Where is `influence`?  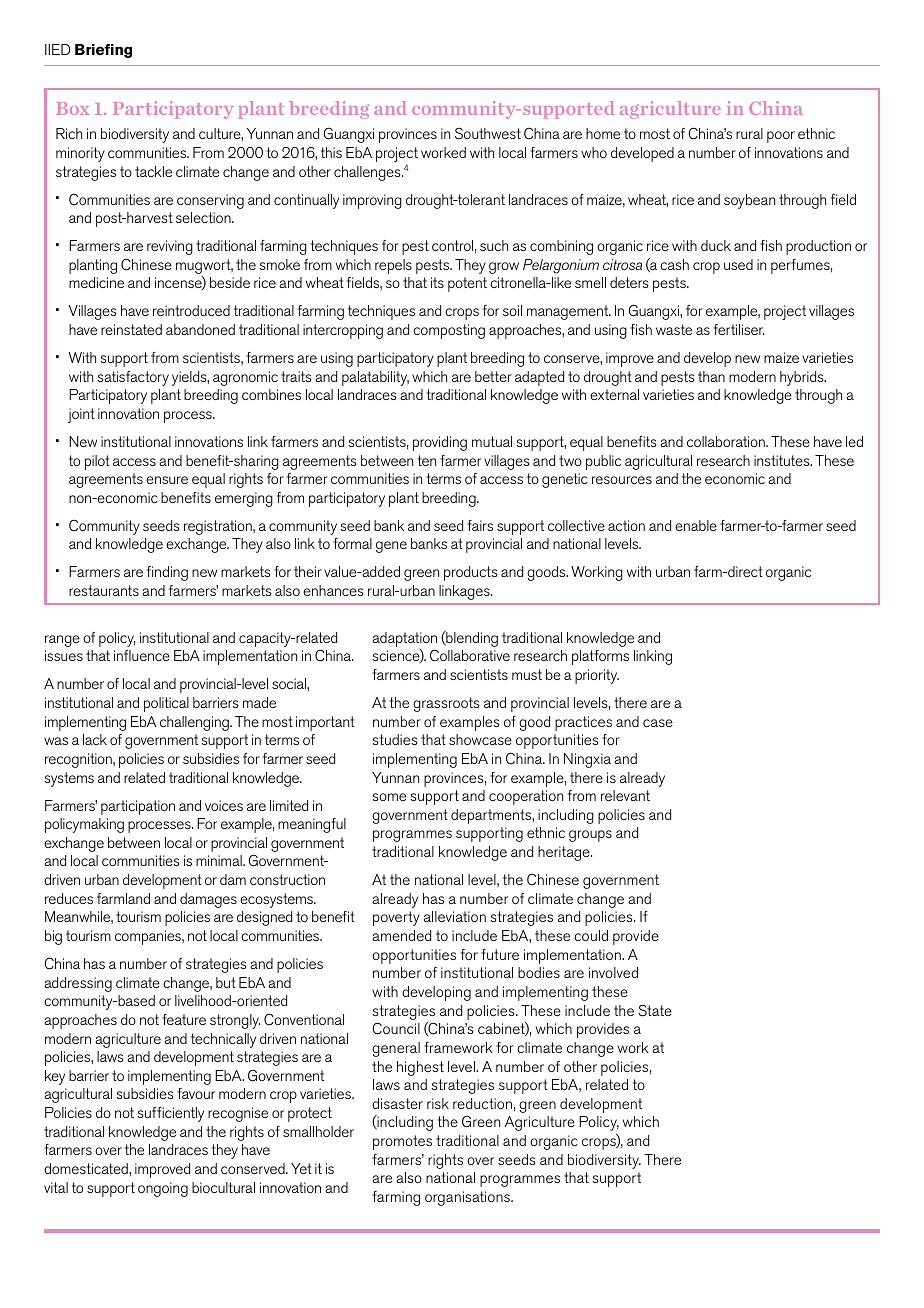
influence is located at coordinates (142, 655).
